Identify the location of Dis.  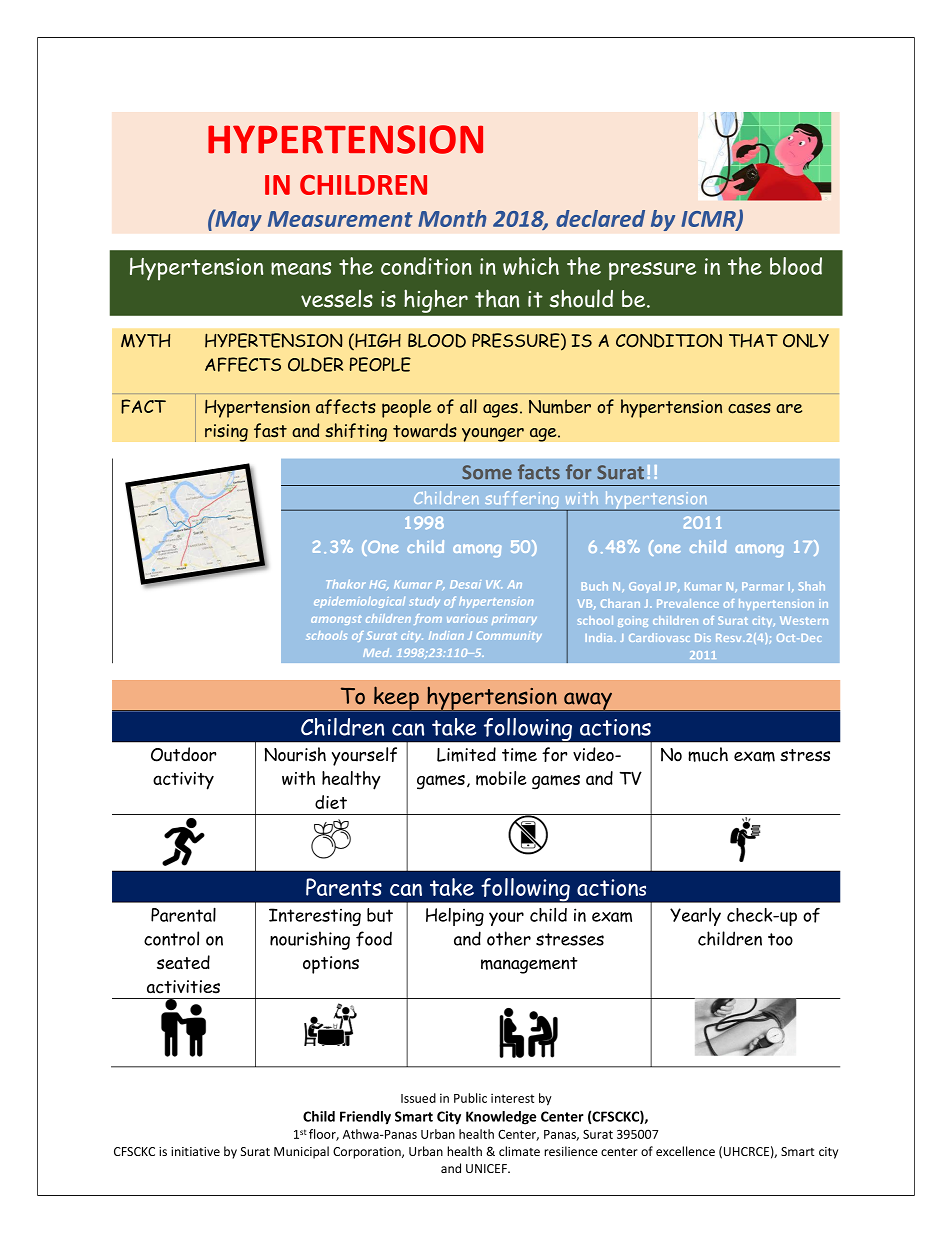
(703, 637).
